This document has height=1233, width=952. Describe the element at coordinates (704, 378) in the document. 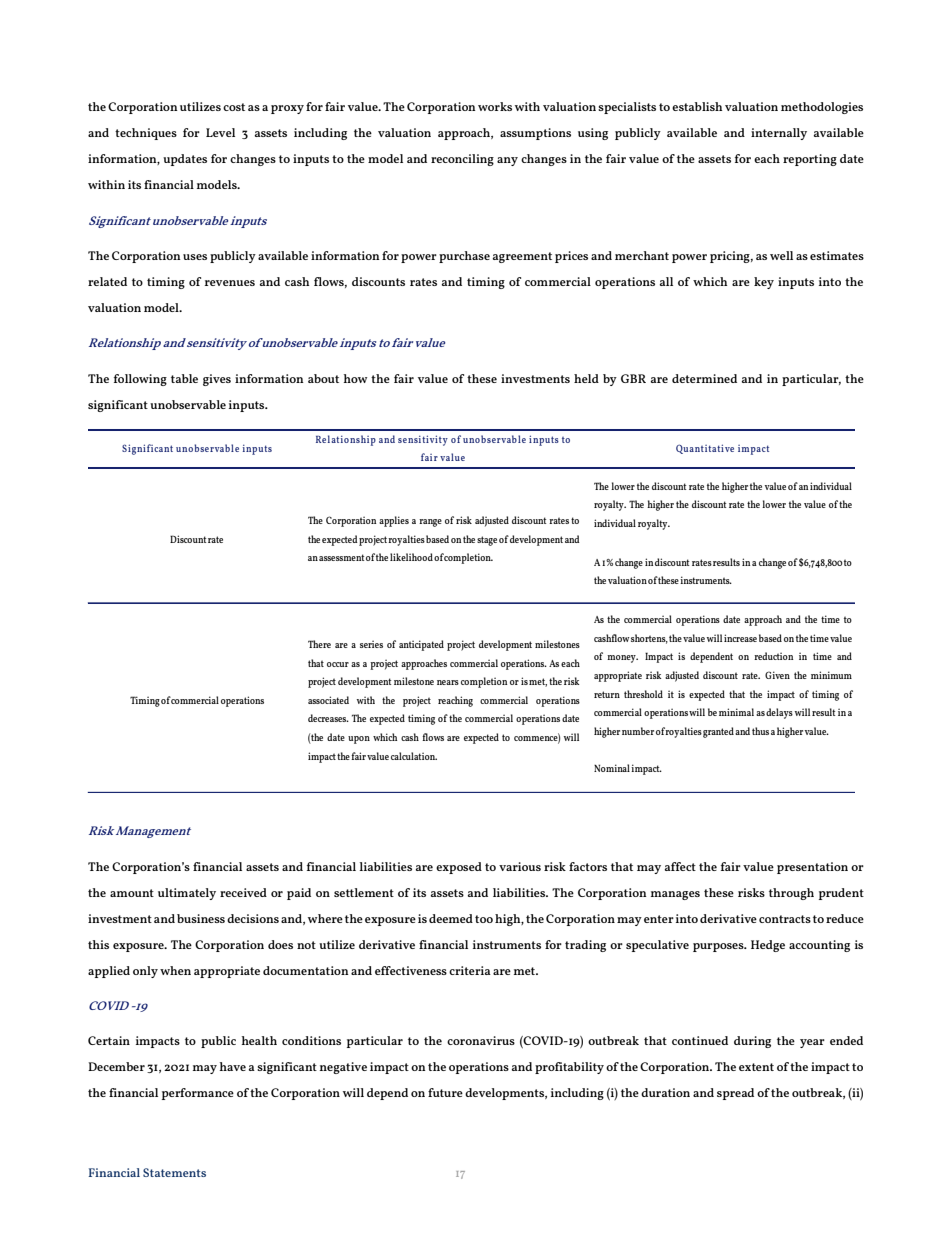

I see `determined` at that location.
